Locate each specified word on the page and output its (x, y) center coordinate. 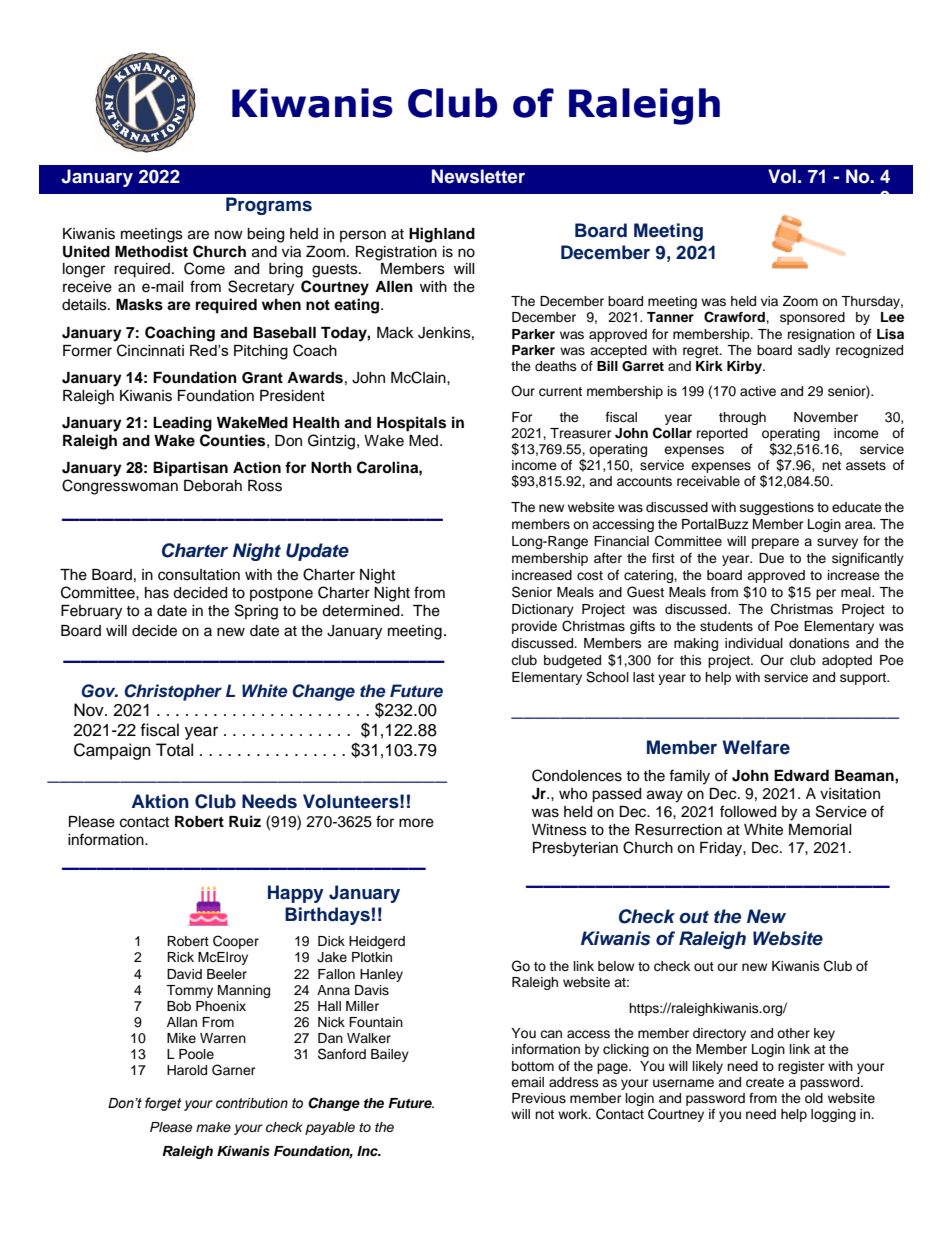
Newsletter (478, 176)
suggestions (777, 508)
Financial (621, 541)
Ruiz (245, 821)
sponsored (812, 318)
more (416, 823)
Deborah (213, 486)
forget (163, 1104)
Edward (801, 775)
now (229, 234)
